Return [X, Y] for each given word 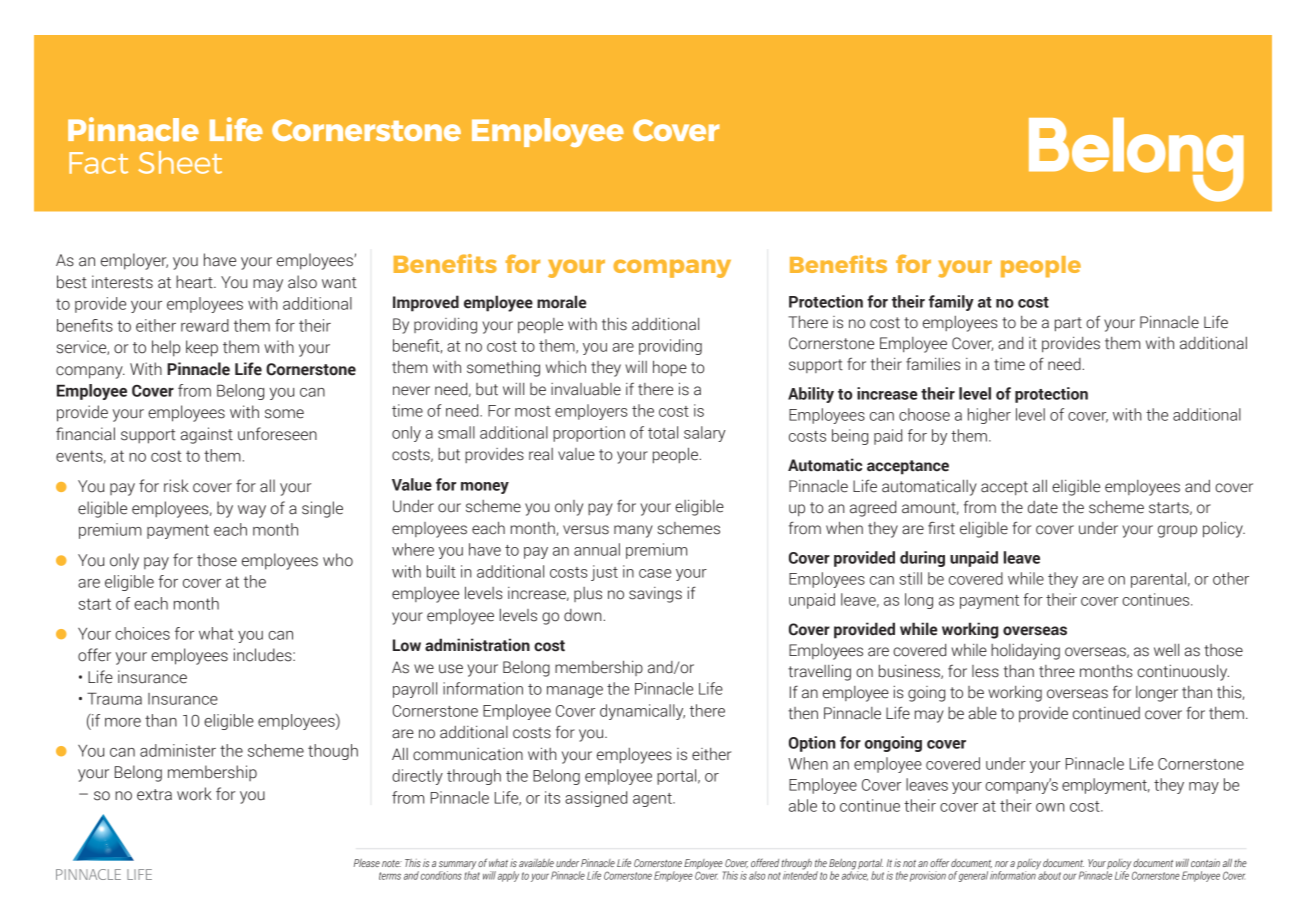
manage [575, 692]
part [1068, 324]
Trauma [114, 698]
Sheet [180, 162]
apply [508, 876]
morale [561, 302]
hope [670, 368]
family [951, 303]
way [252, 511]
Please [367, 863]
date [1043, 507]
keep [202, 348]
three [1057, 671]
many [633, 531]
